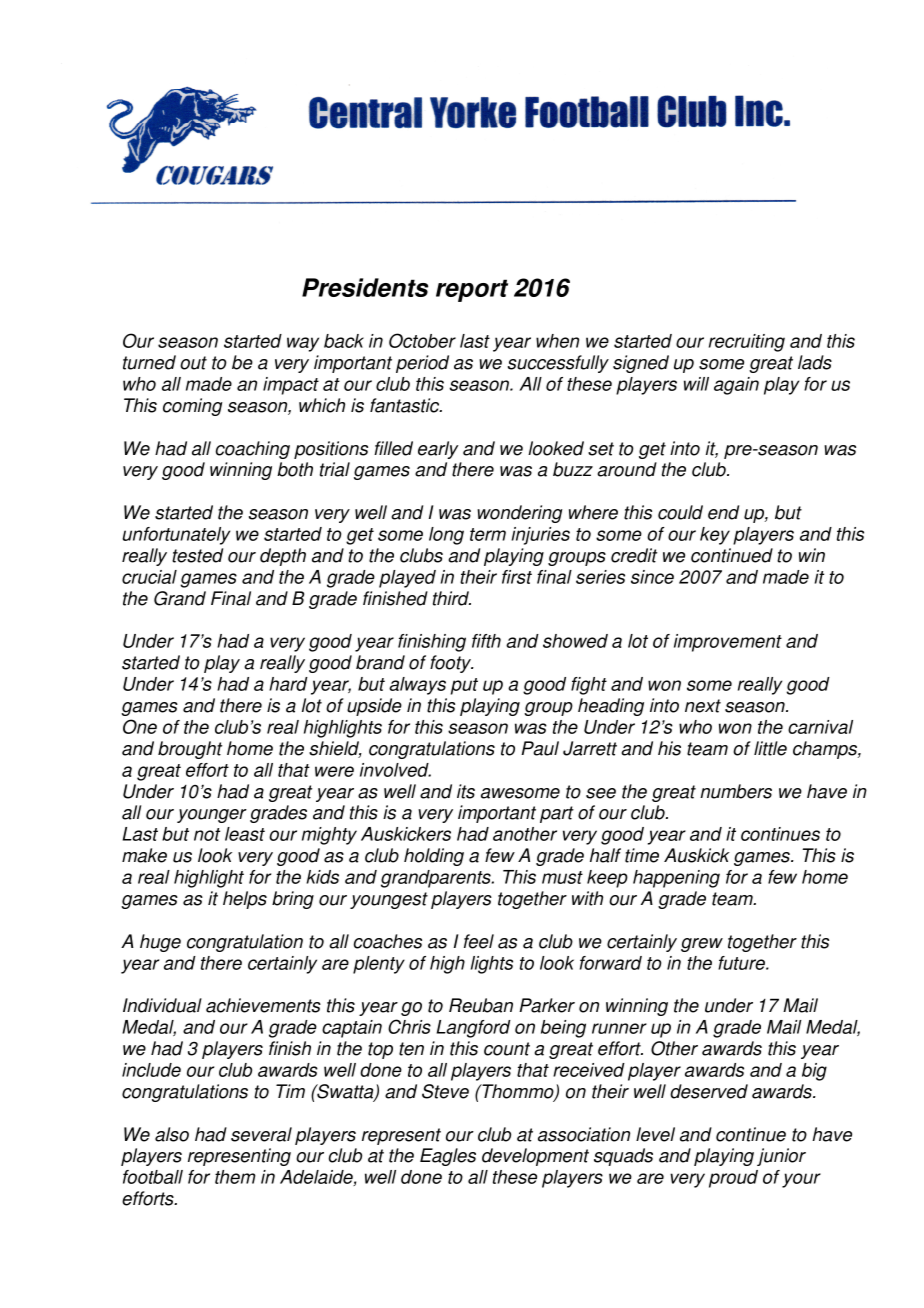 The image size is (924, 1308). I want to click on happening, so click(676, 879).
